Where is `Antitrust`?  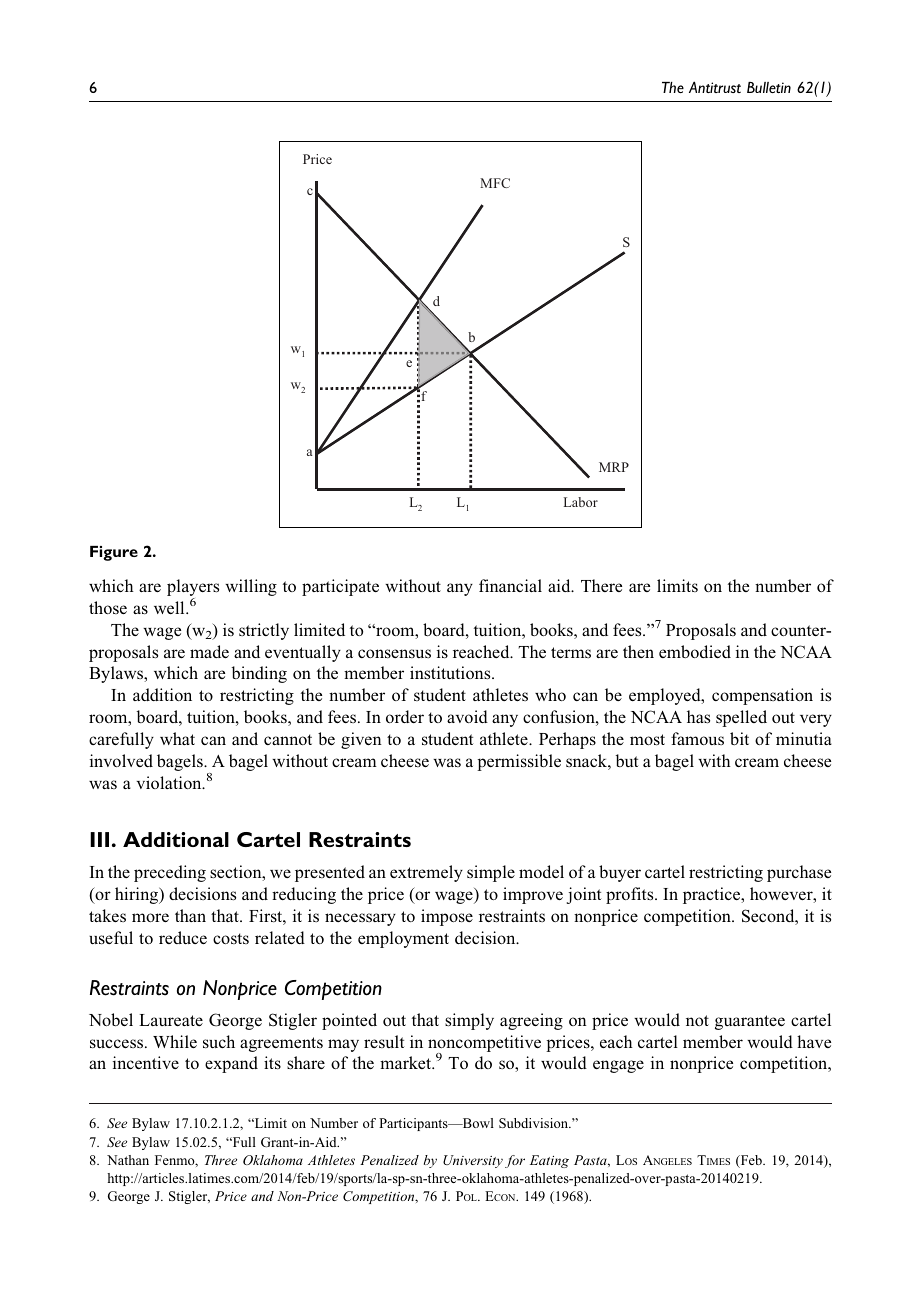 Antitrust is located at coordinates (715, 87).
